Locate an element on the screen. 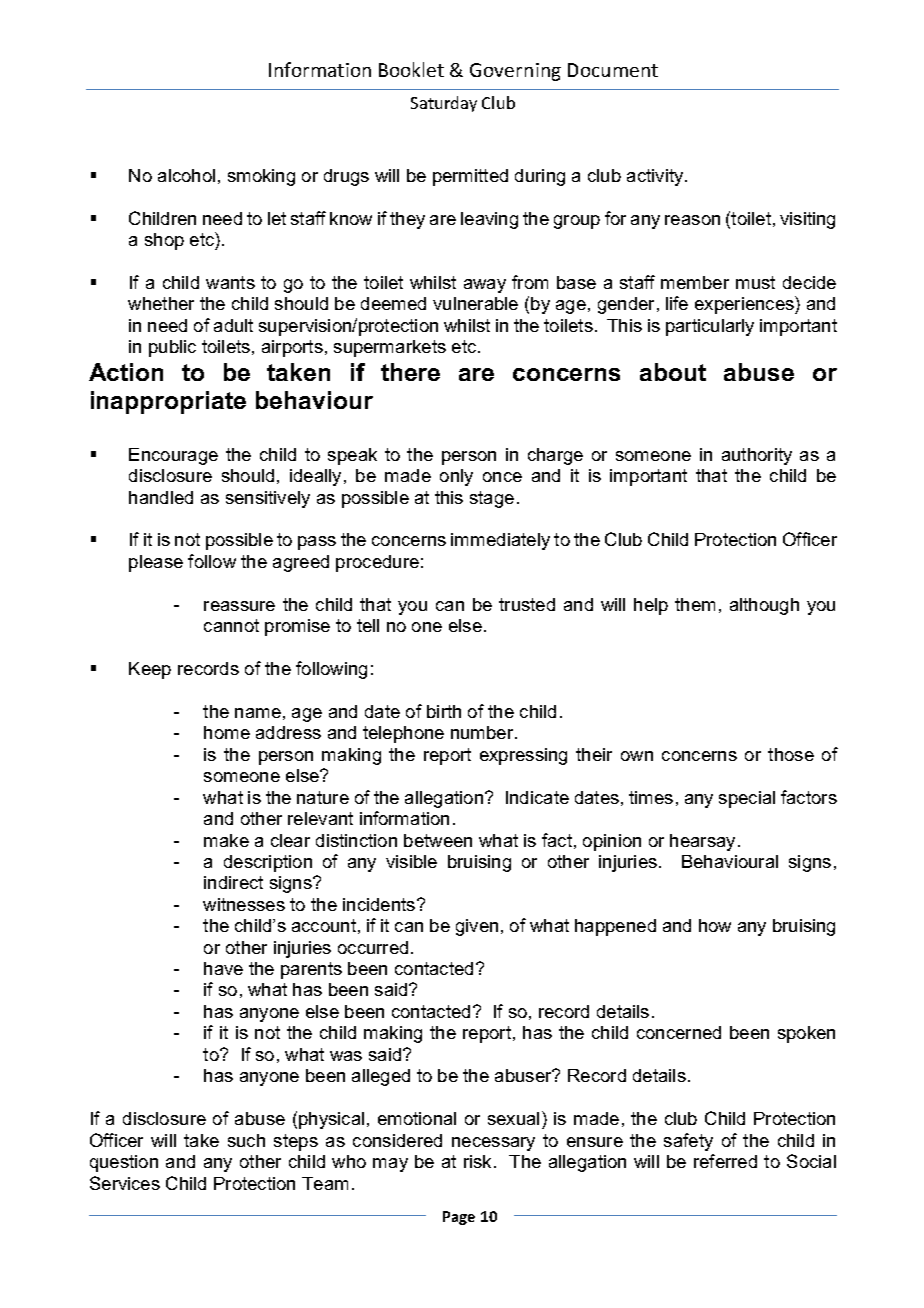 Image resolution: width=924 pixels, height=1308 pixels. although is located at coordinates (764, 606).
